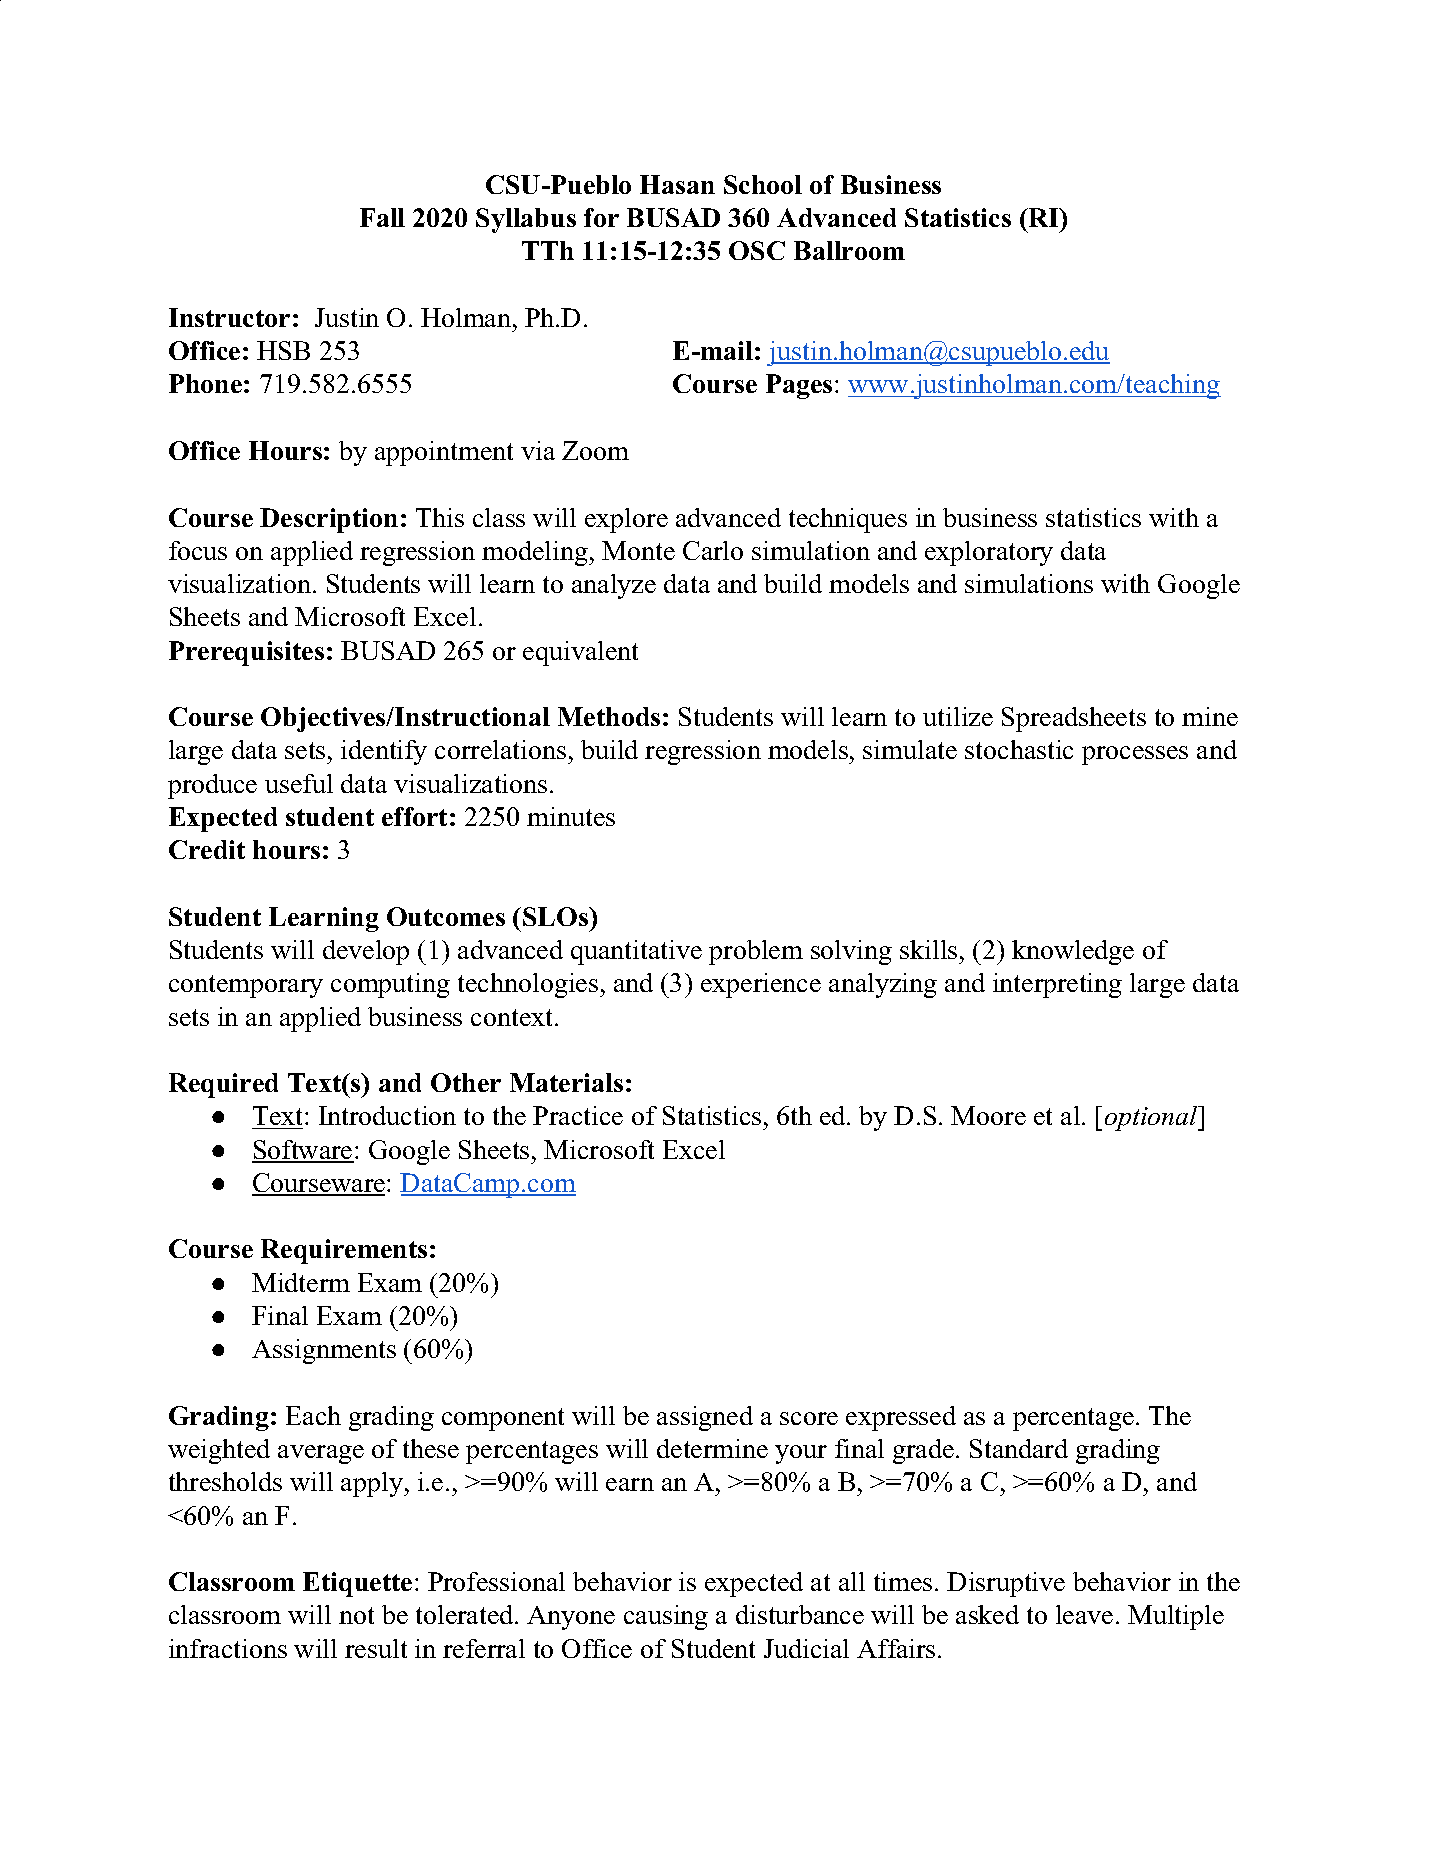 The image size is (1429, 1849). Describe the element at coordinates (344, 1251) in the screenshot. I see `Requirements` at that location.
